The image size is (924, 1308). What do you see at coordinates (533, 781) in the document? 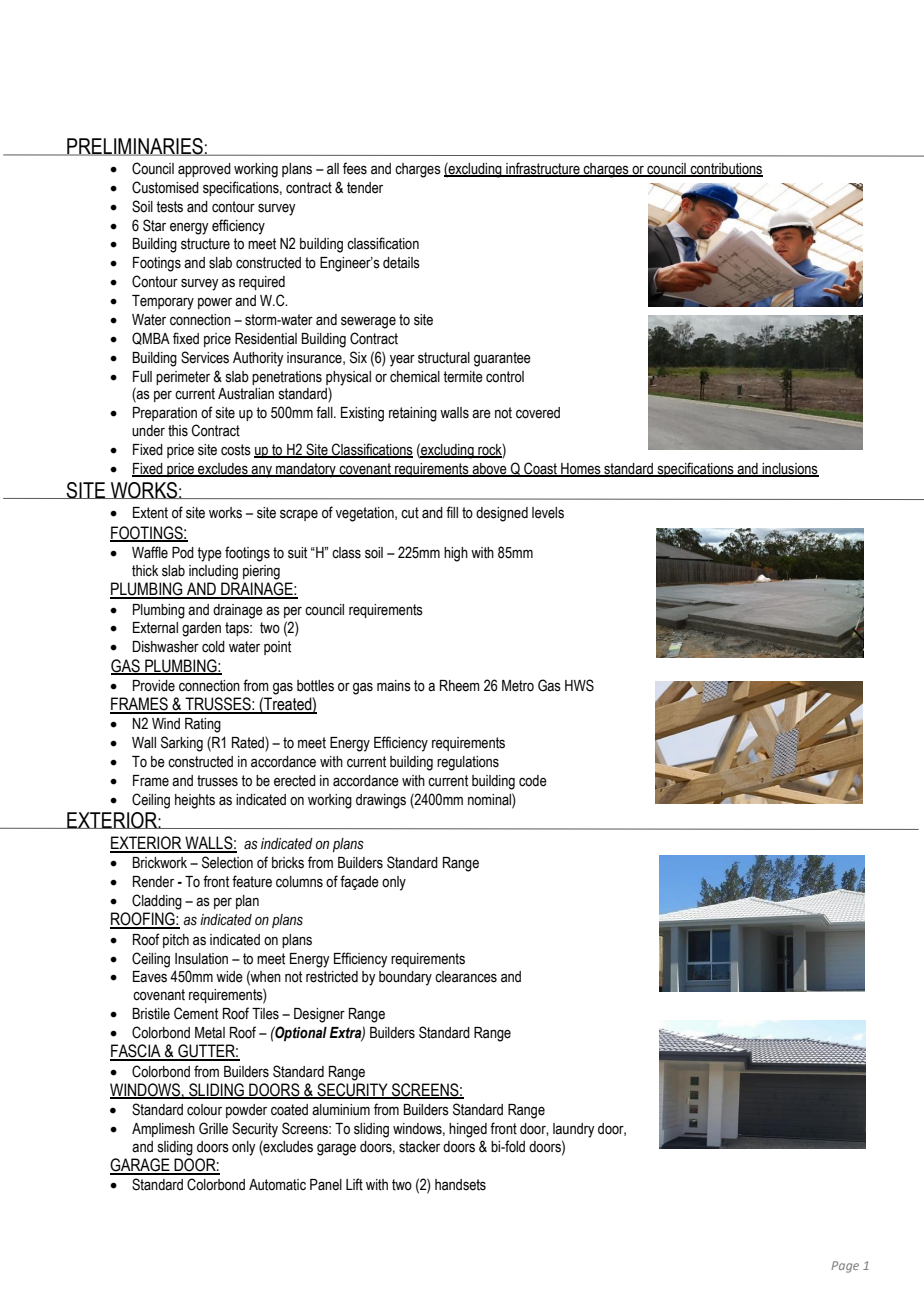
I see `code` at bounding box center [533, 781].
